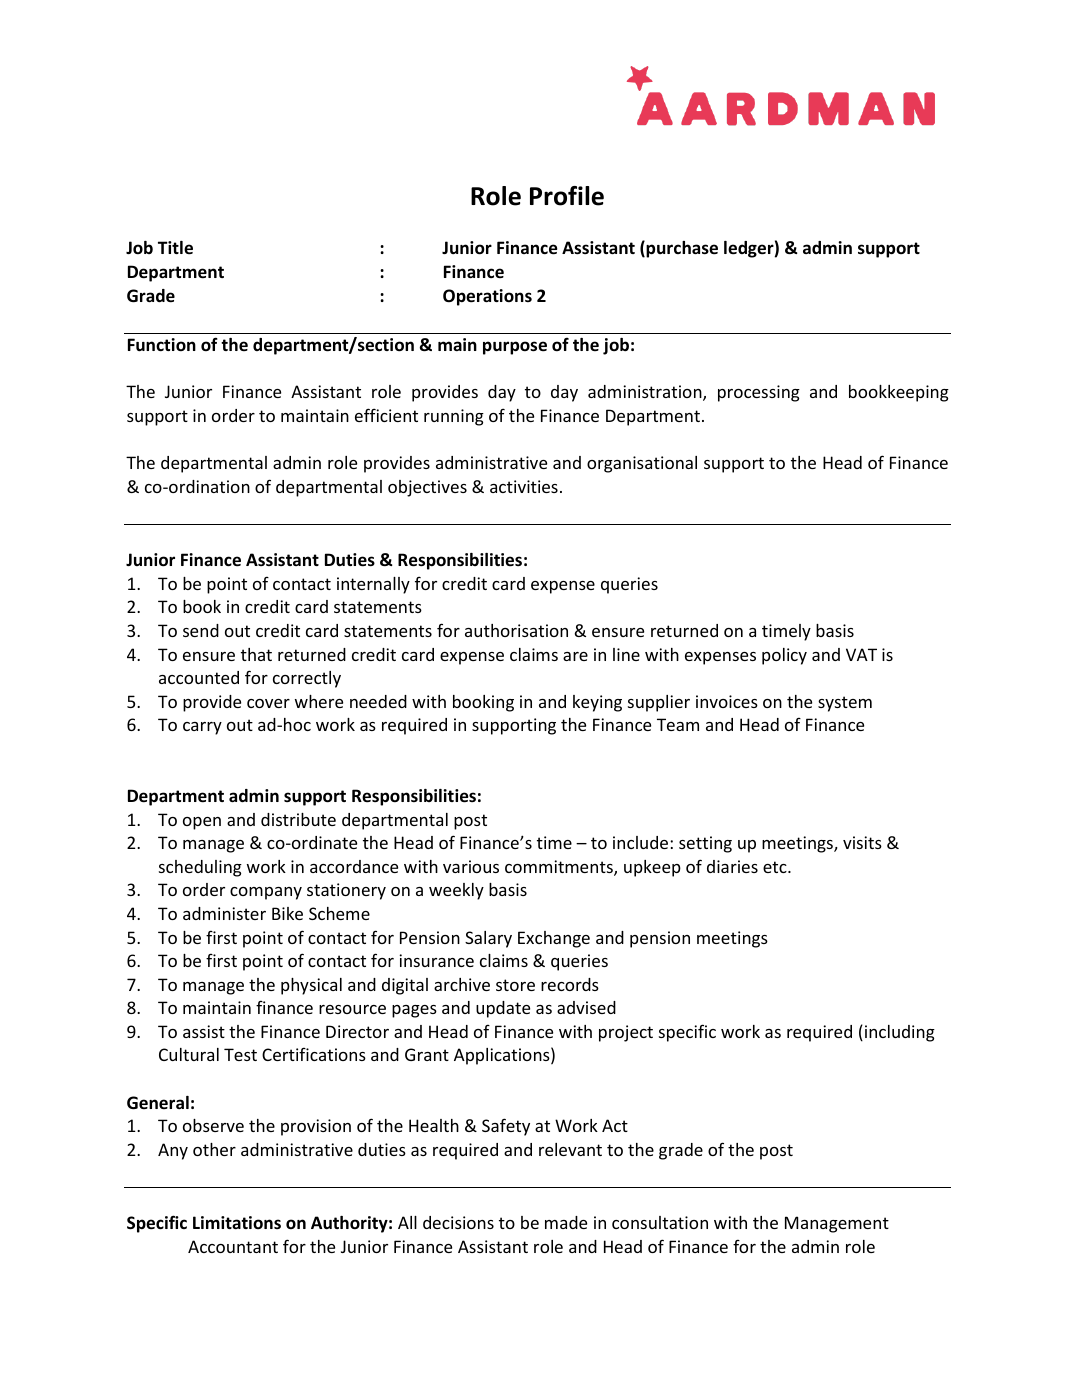  Describe the element at coordinates (237, 1222) in the image. I see `Limitations` at that location.
